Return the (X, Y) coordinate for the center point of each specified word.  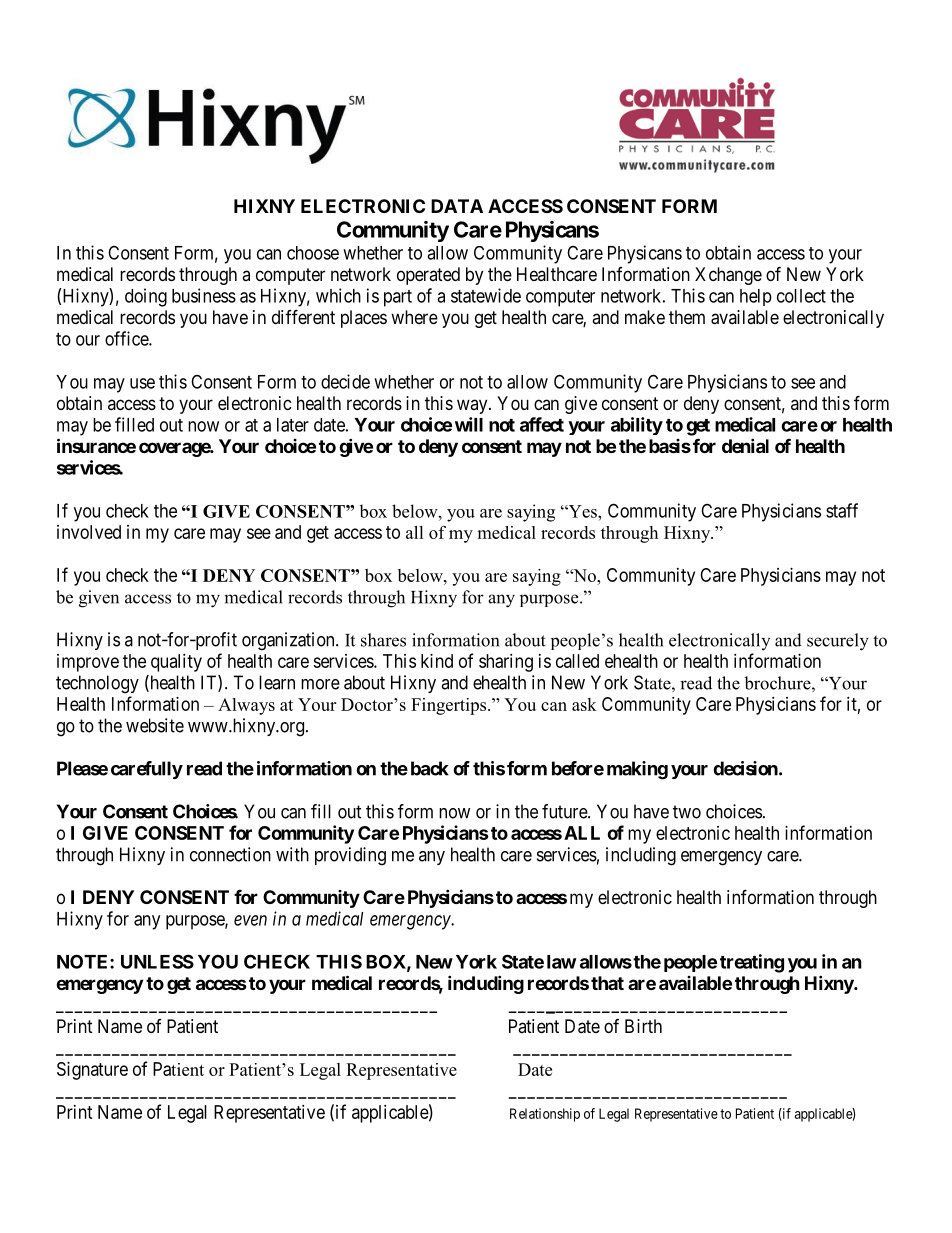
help (756, 297)
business (204, 295)
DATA (457, 206)
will (469, 424)
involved (89, 532)
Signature (92, 1071)
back (430, 768)
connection (230, 854)
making (637, 770)
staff (842, 510)
